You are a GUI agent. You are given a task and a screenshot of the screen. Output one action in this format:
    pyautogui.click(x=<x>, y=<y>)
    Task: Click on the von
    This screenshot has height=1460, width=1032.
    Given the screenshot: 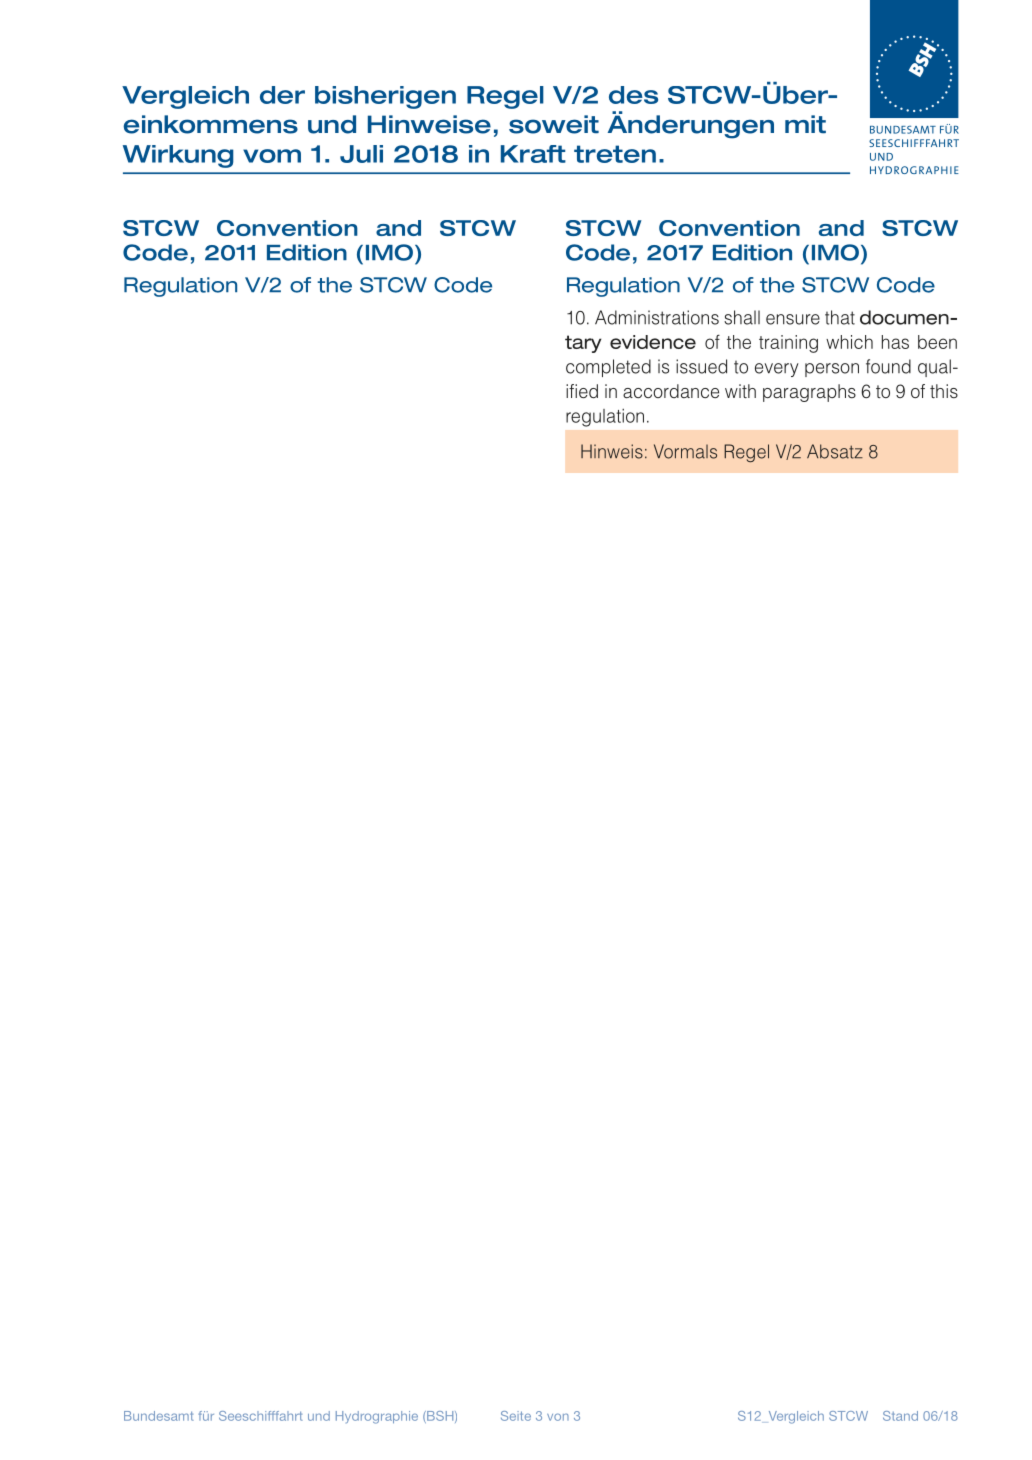 What is the action you would take?
    pyautogui.click(x=558, y=1417)
